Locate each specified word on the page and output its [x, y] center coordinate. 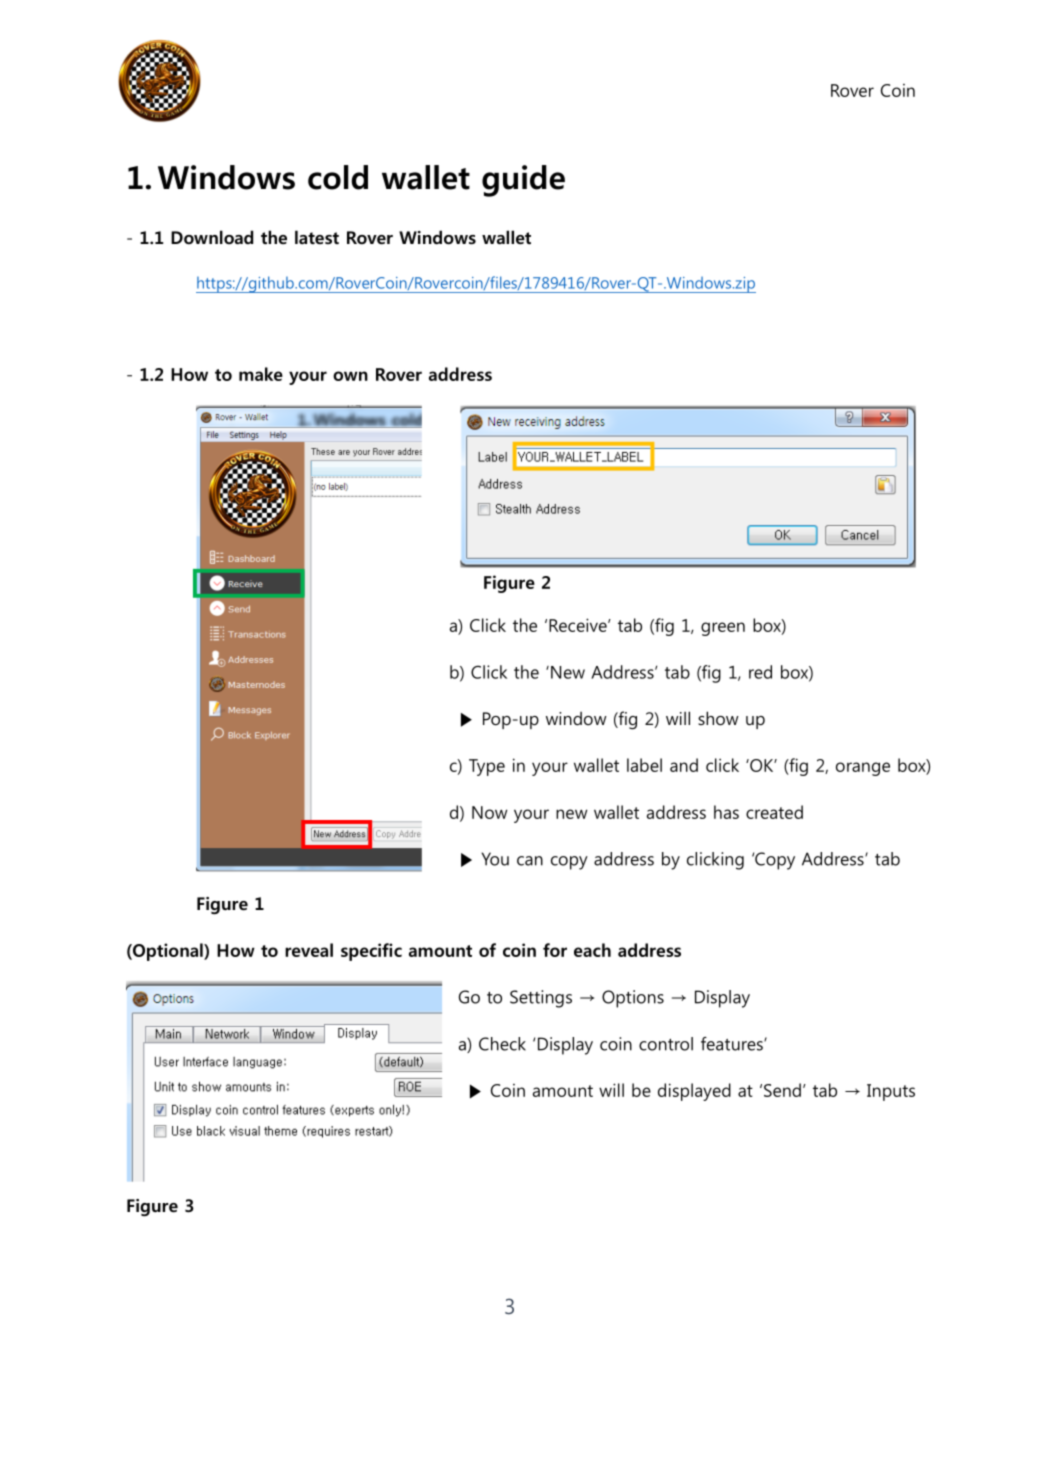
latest [317, 237]
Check [502, 1044]
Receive [579, 625]
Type [487, 767]
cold [338, 177]
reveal [309, 950]
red [760, 672]
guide [523, 181]
